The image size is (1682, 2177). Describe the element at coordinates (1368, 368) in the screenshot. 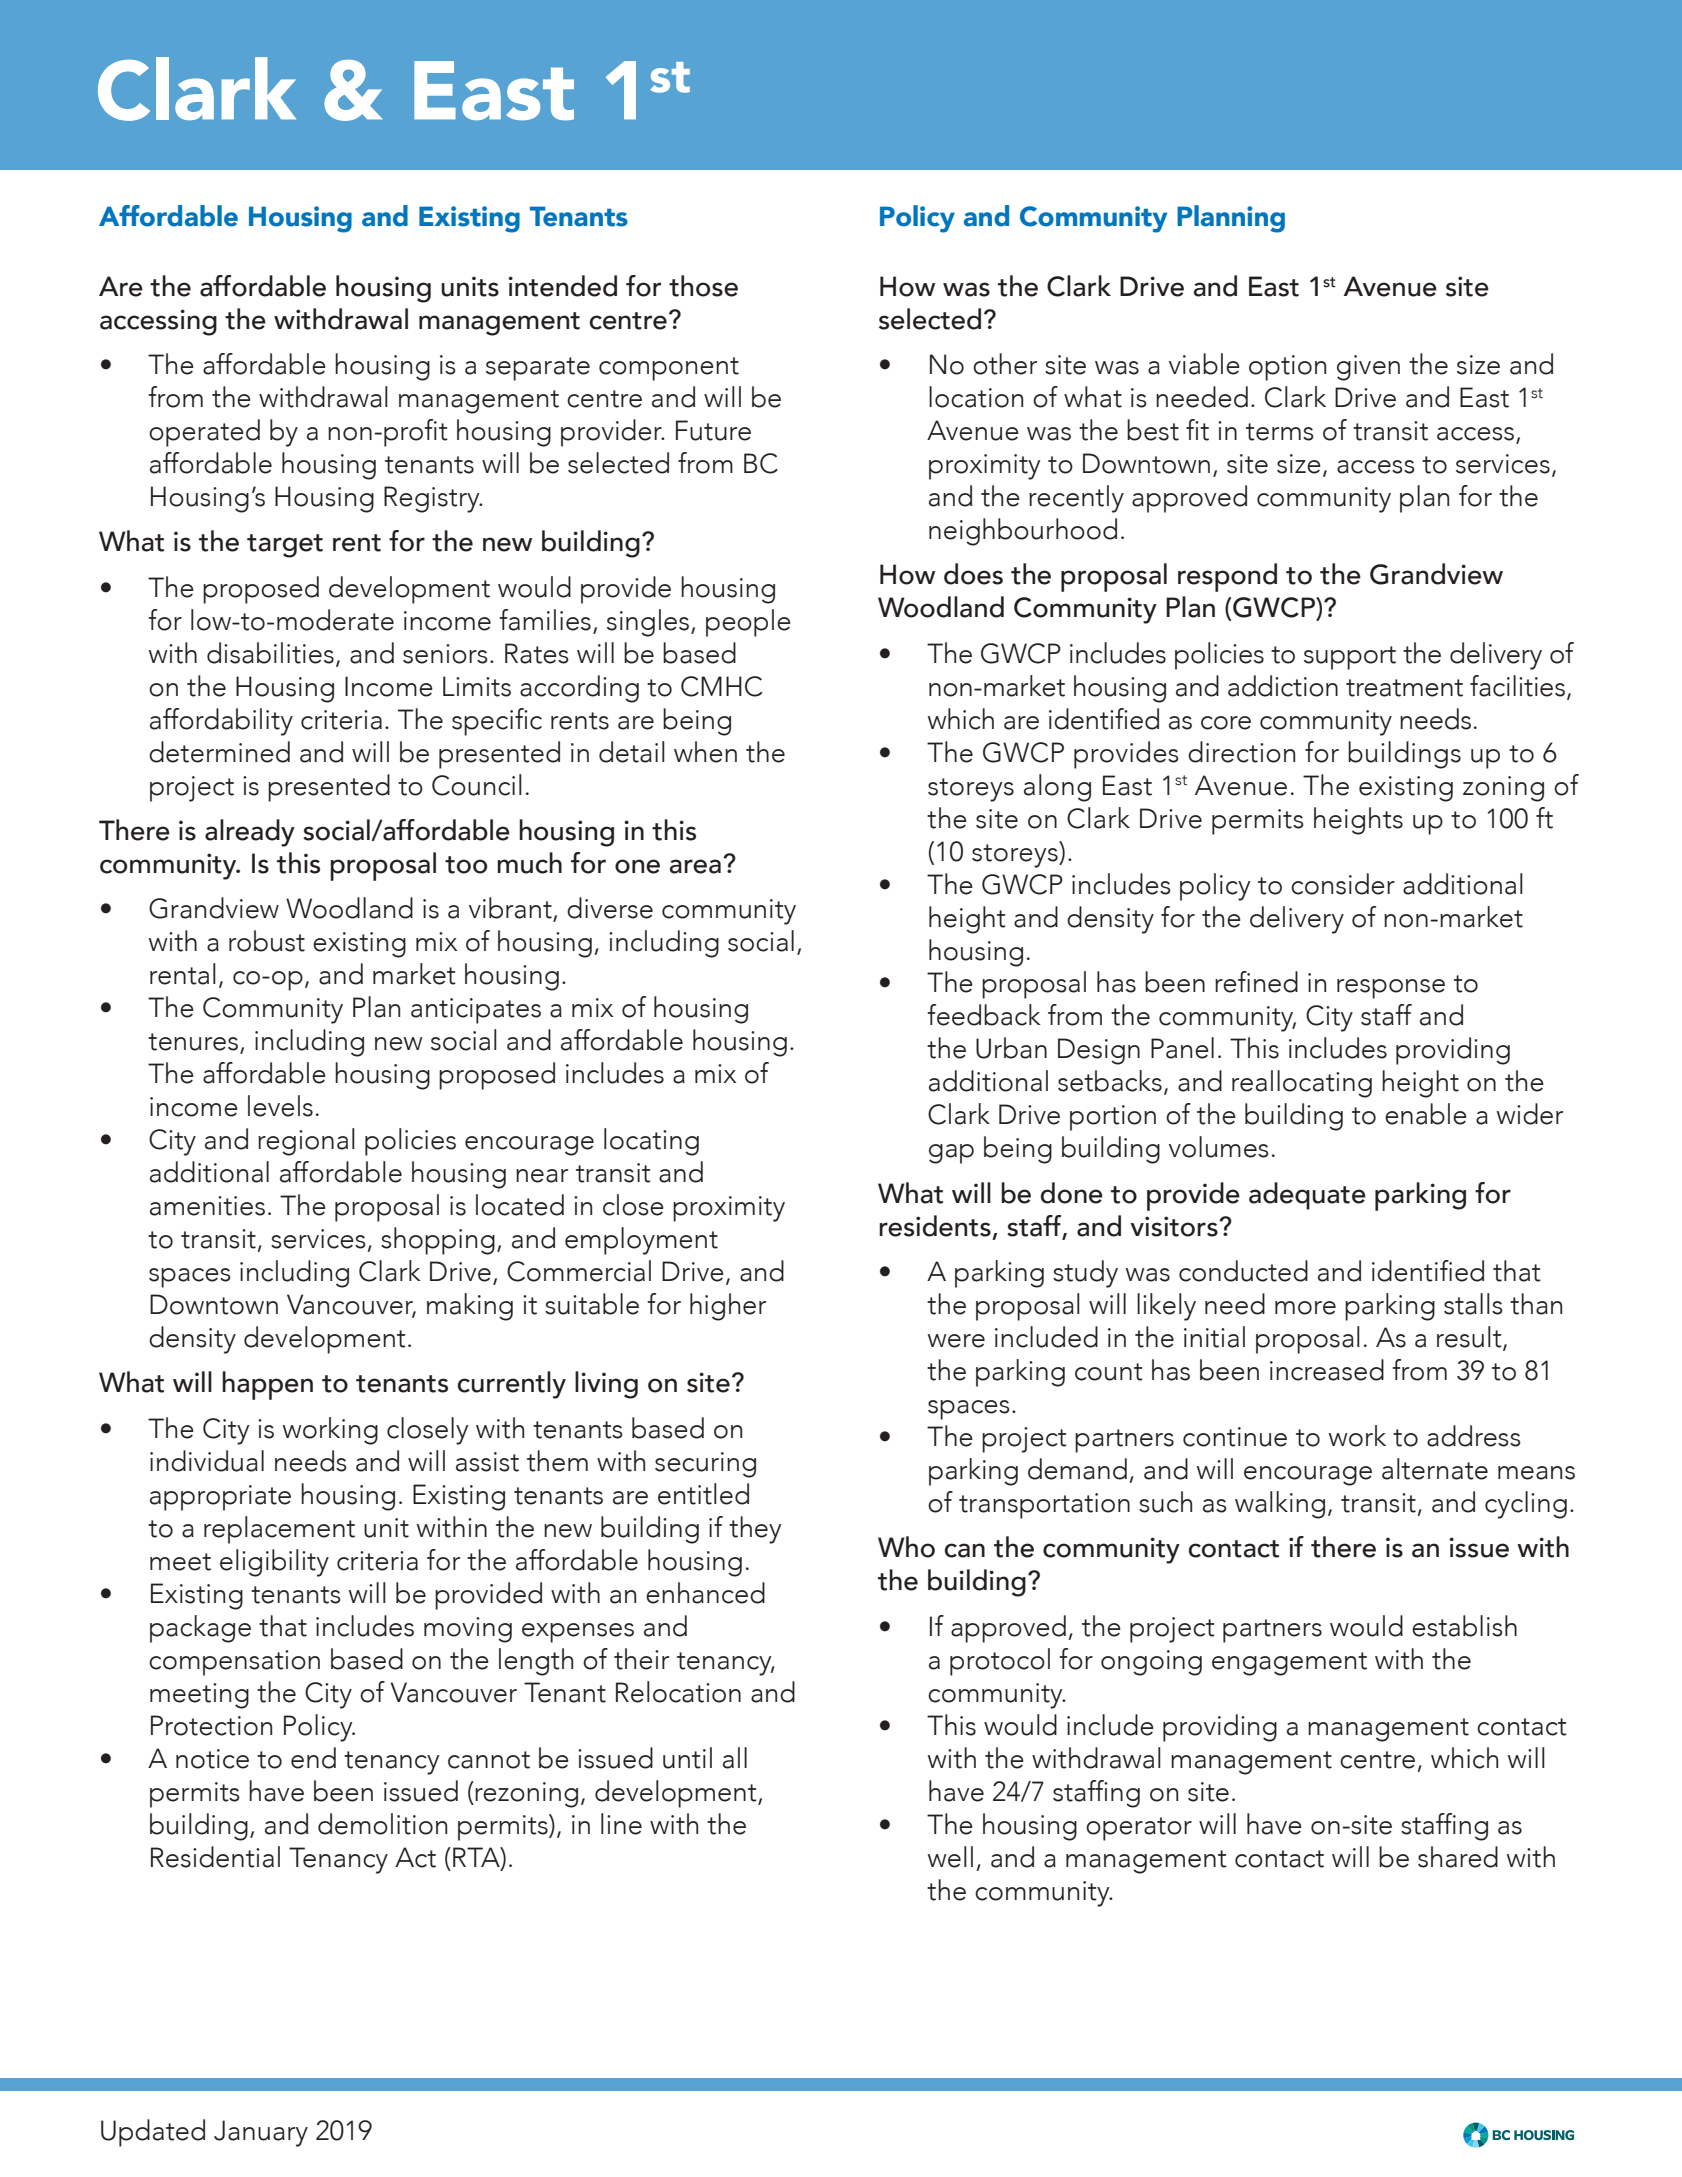

I see `given` at that location.
